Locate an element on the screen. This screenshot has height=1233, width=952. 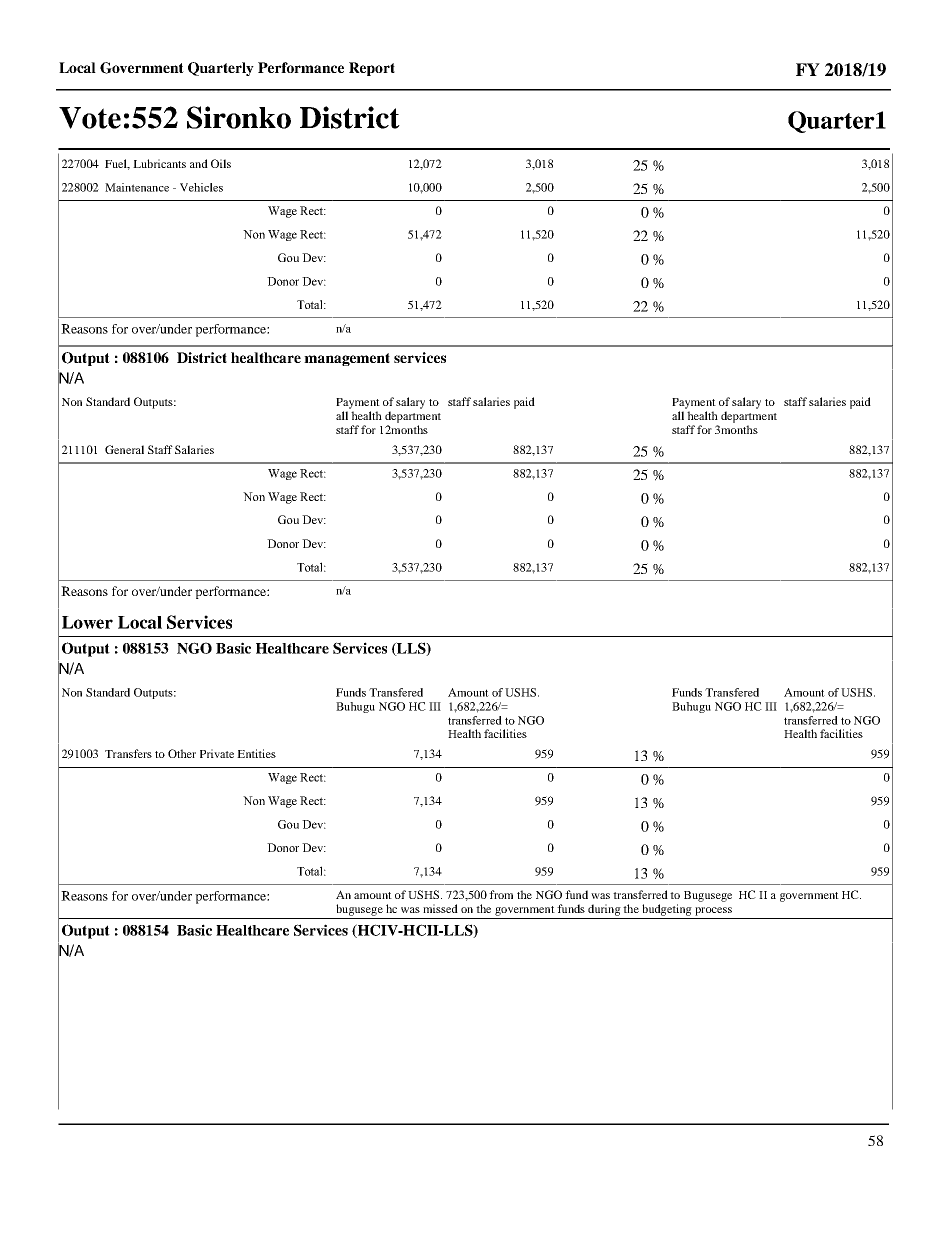
Report is located at coordinates (372, 69).
